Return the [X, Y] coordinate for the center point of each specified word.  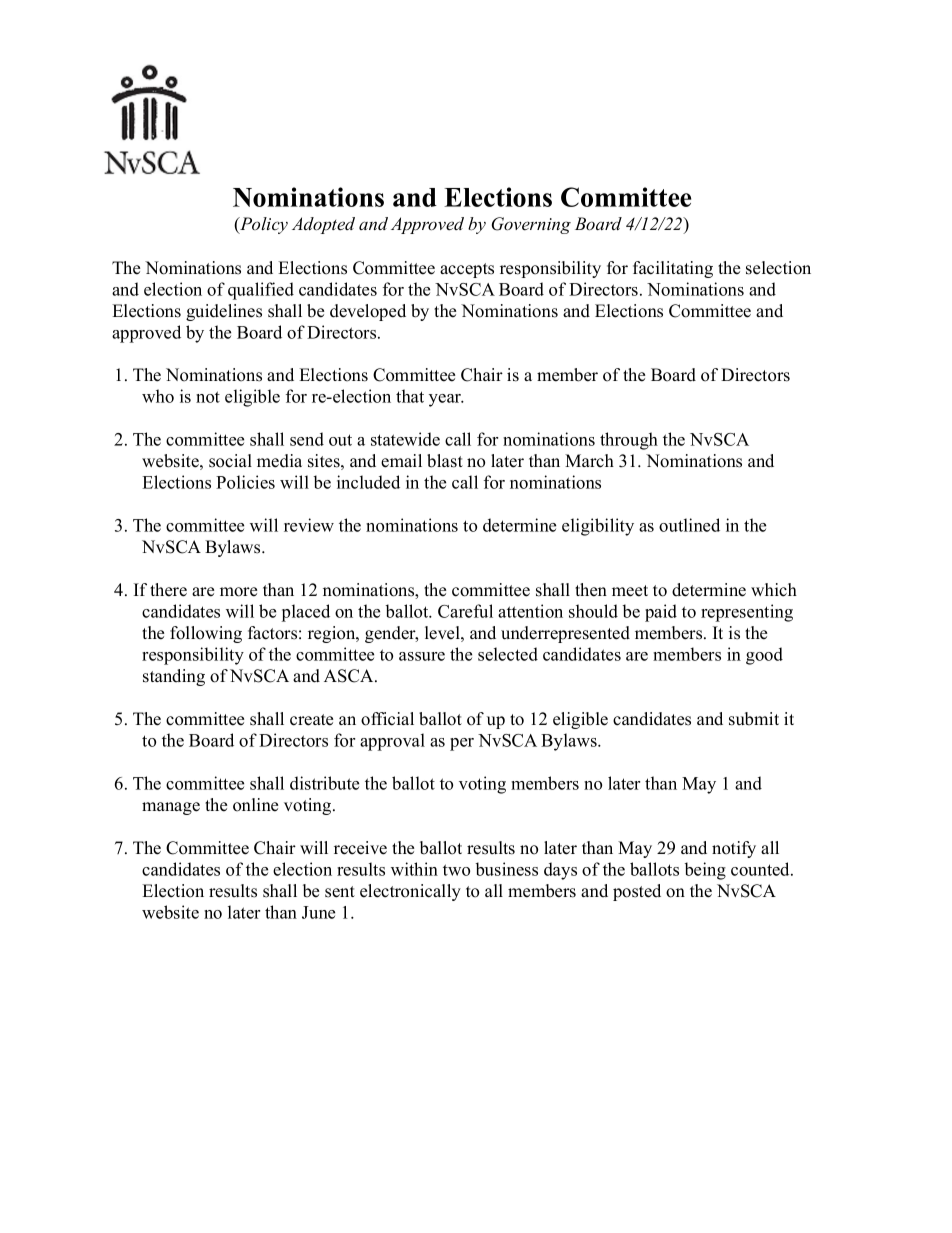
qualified [261, 291]
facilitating [673, 269]
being [705, 871]
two [456, 870]
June [318, 912]
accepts [467, 270]
